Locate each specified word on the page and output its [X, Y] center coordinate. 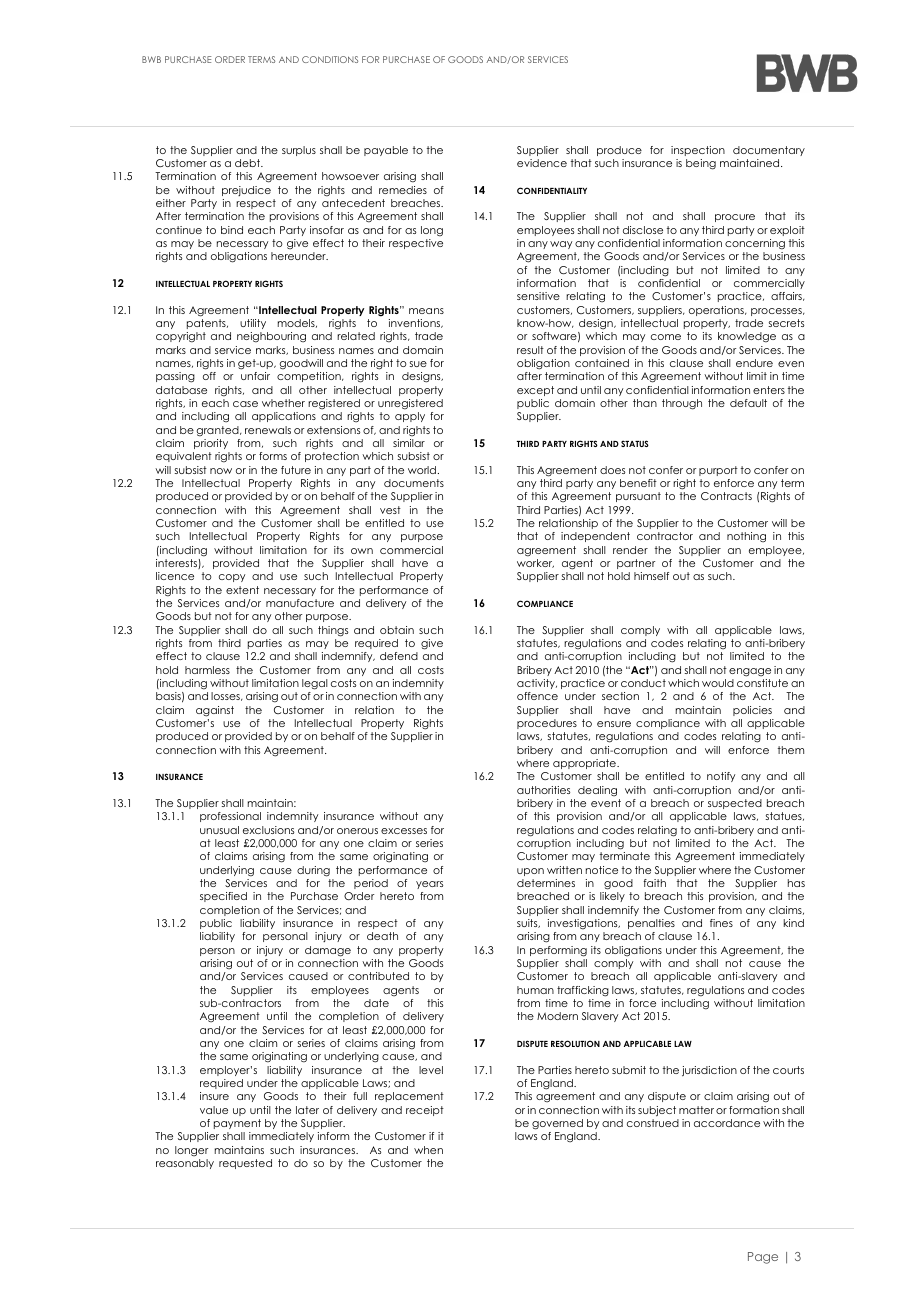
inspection [698, 151]
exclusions [268, 830]
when [428, 1150]
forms [273, 456]
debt [248, 163]
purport [718, 471]
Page [763, 1258]
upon [530, 872]
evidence [542, 163]
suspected [735, 804]
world [422, 470]
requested [245, 1164]
